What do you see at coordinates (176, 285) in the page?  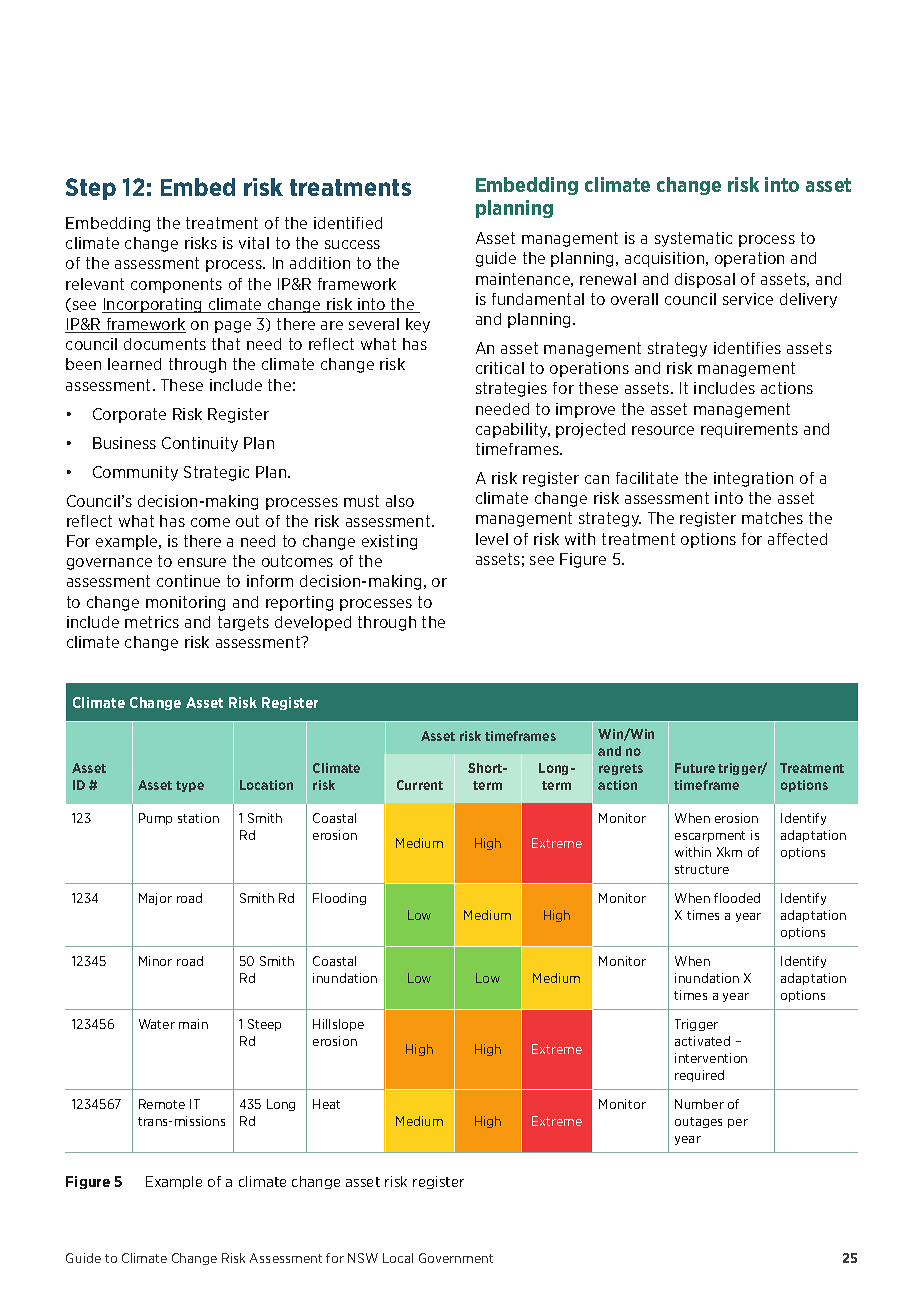 I see `components` at bounding box center [176, 285].
